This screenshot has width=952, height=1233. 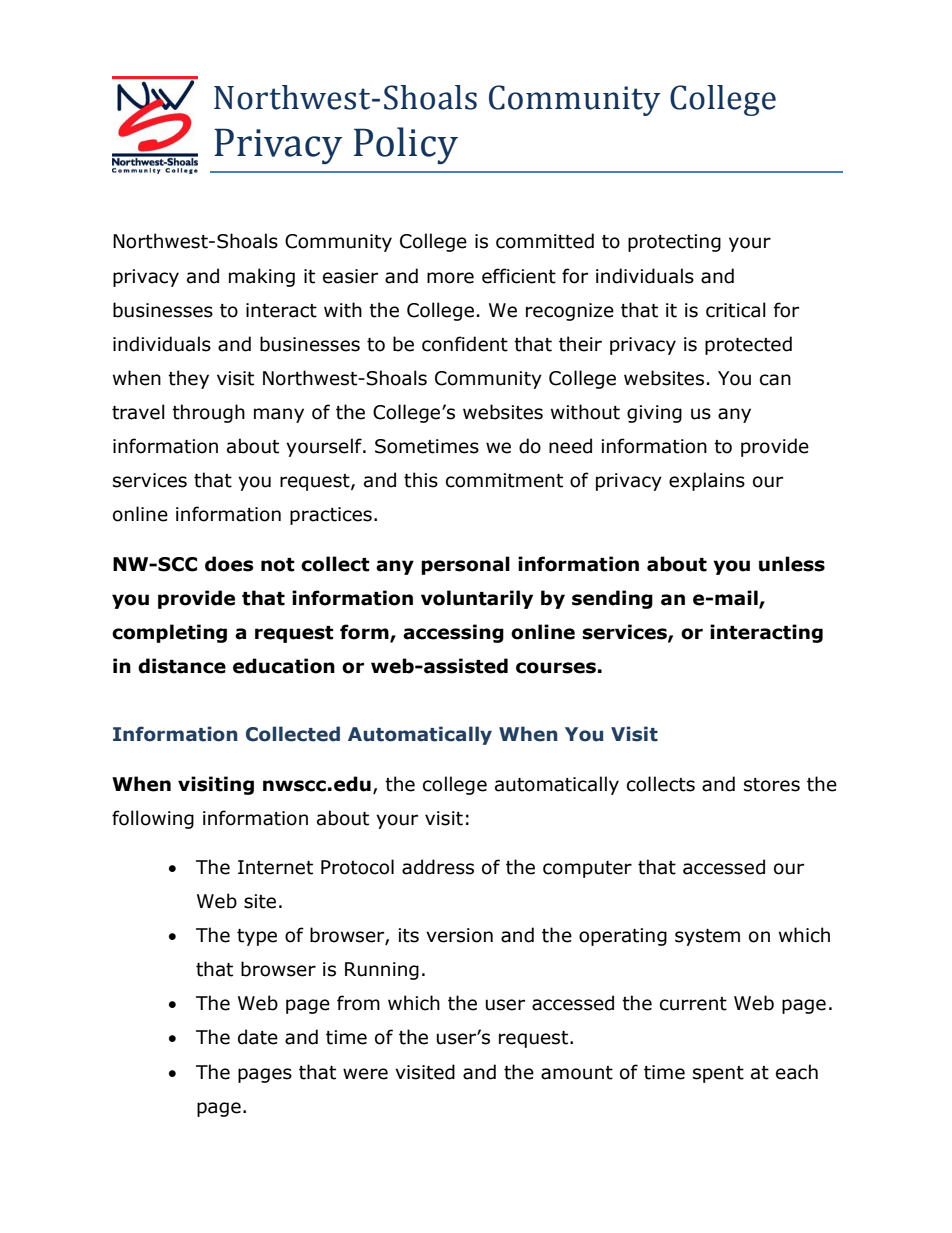 I want to click on protecting, so click(x=674, y=243).
